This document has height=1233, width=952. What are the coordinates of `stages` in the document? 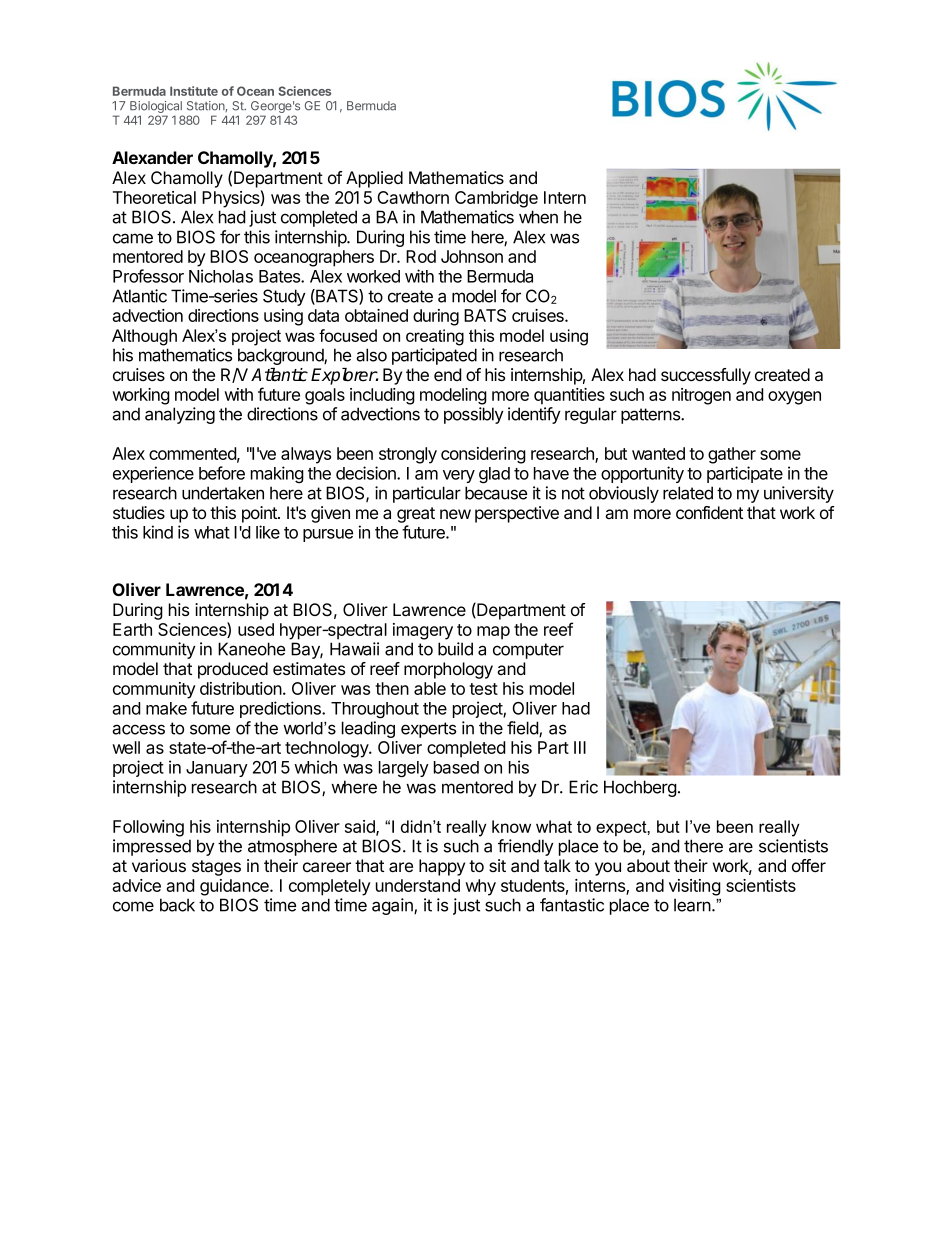 It's located at (216, 868).
